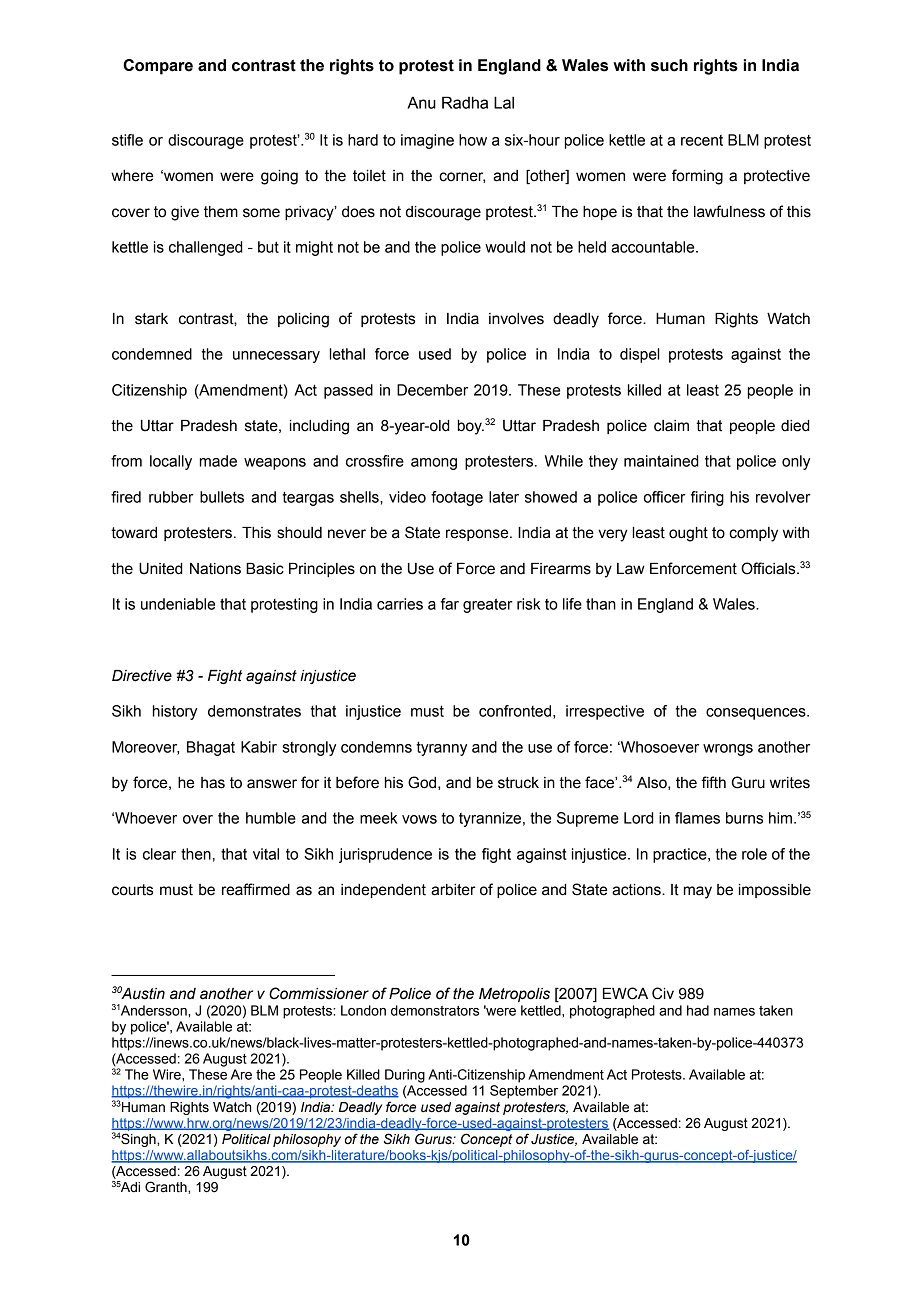  I want to click on may, so click(698, 892).
